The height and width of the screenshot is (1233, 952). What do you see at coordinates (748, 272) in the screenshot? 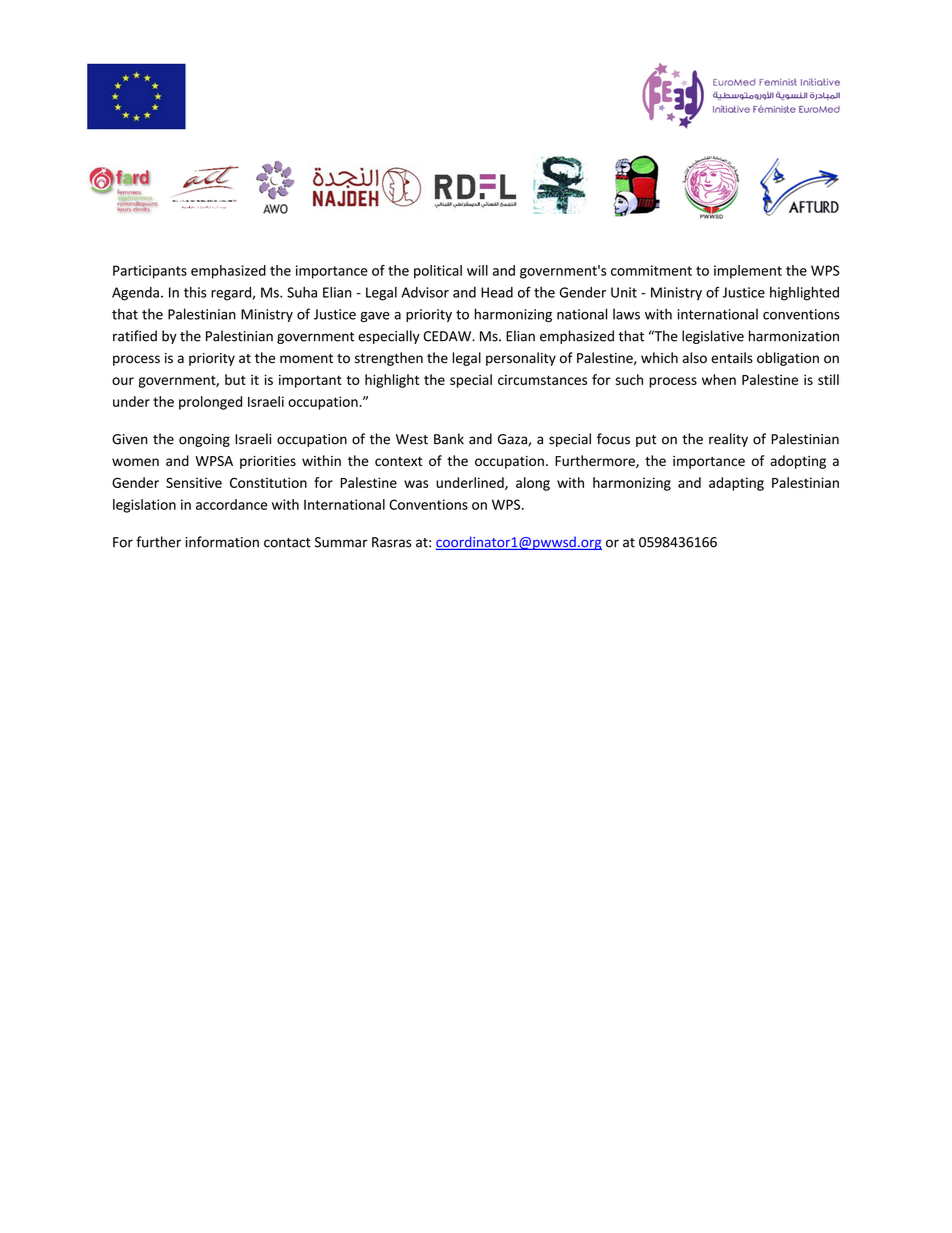
I see `implement` at bounding box center [748, 272].
